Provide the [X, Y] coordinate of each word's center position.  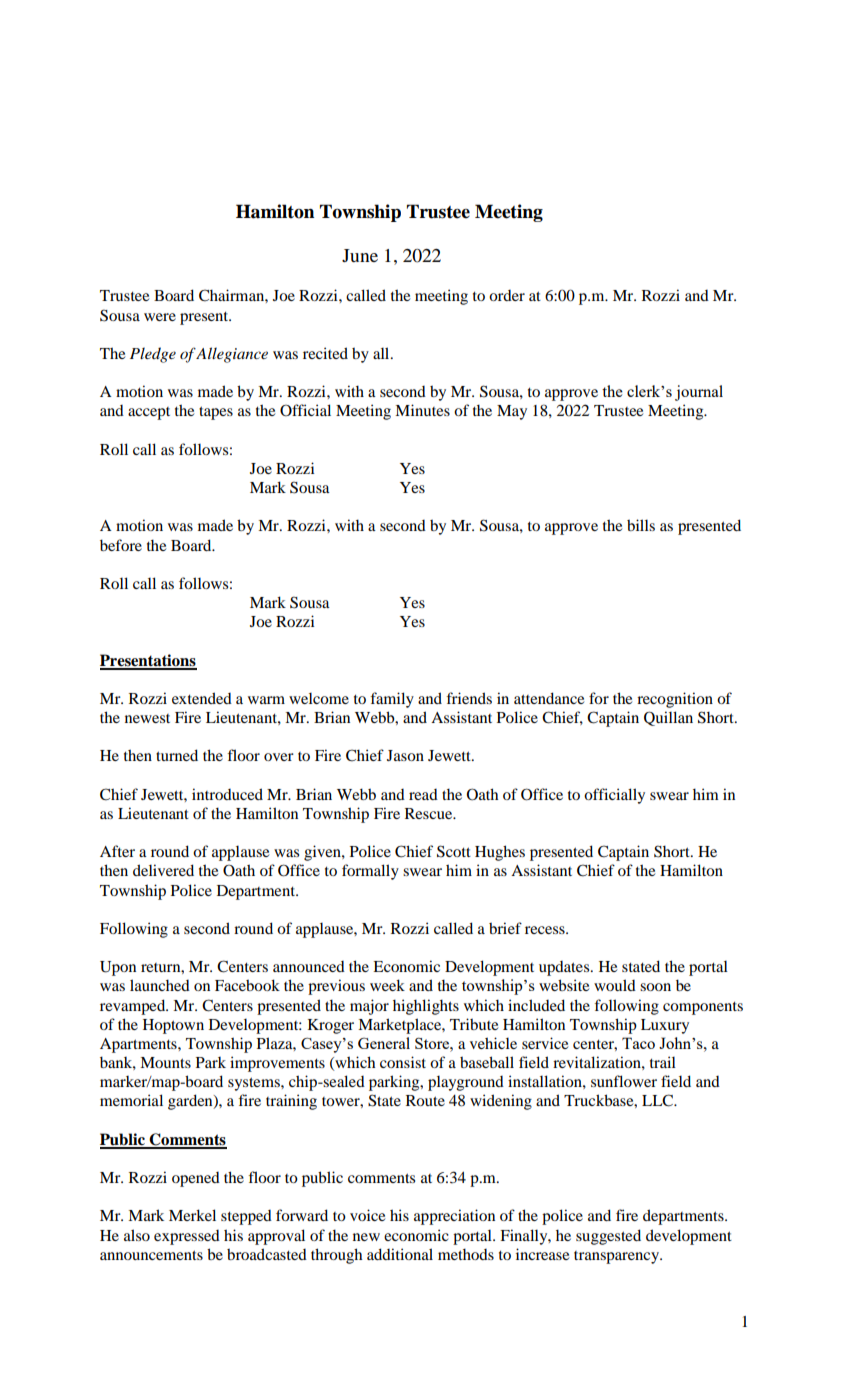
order [507, 295]
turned [177, 755]
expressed [187, 1237]
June [360, 255]
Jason [405, 755]
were [160, 317]
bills [641, 525]
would [615, 985]
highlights [426, 1007]
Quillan [668, 718]
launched [160, 985]
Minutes [422, 410]
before [121, 545]
